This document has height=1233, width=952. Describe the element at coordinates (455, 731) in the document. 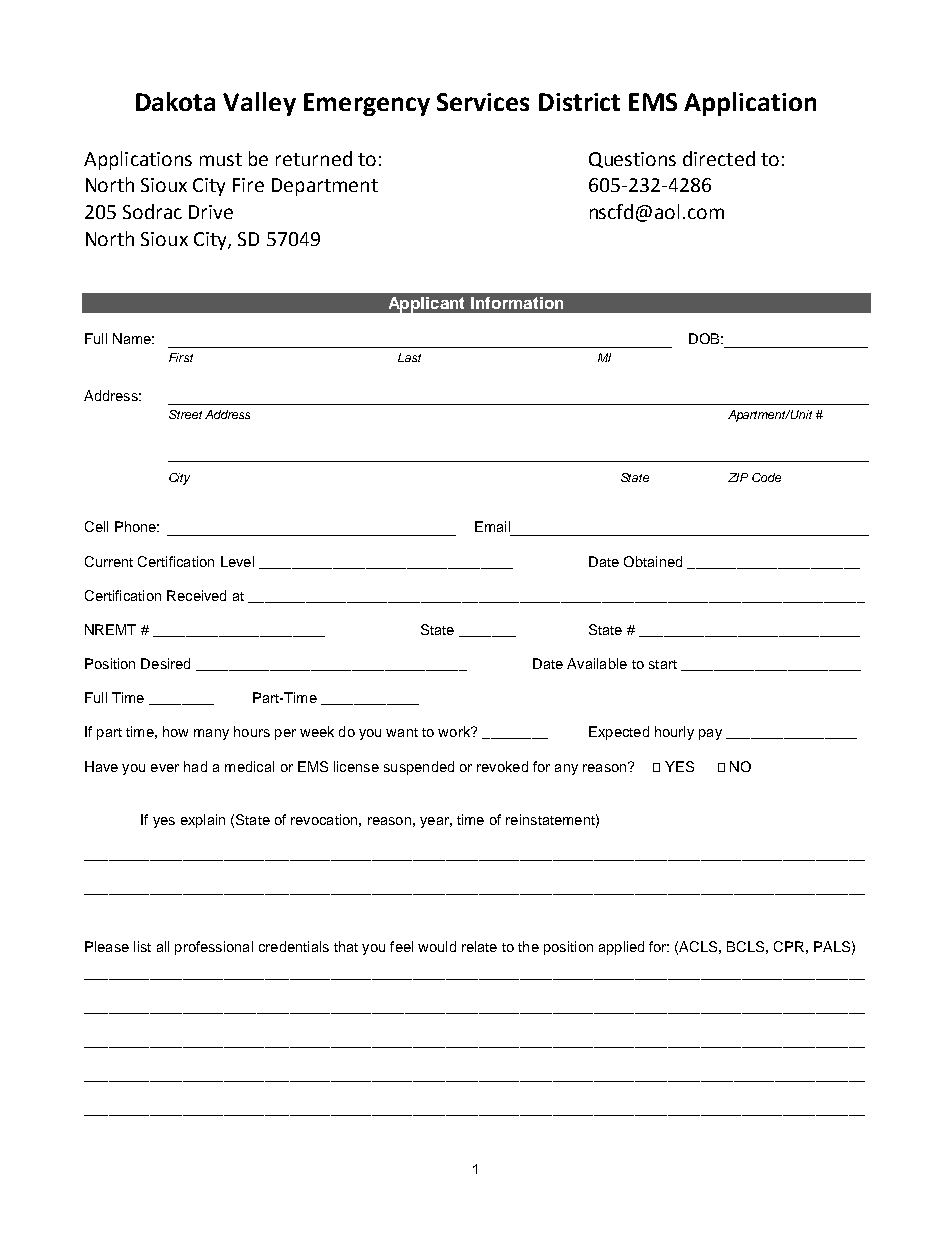

I see `work` at that location.
